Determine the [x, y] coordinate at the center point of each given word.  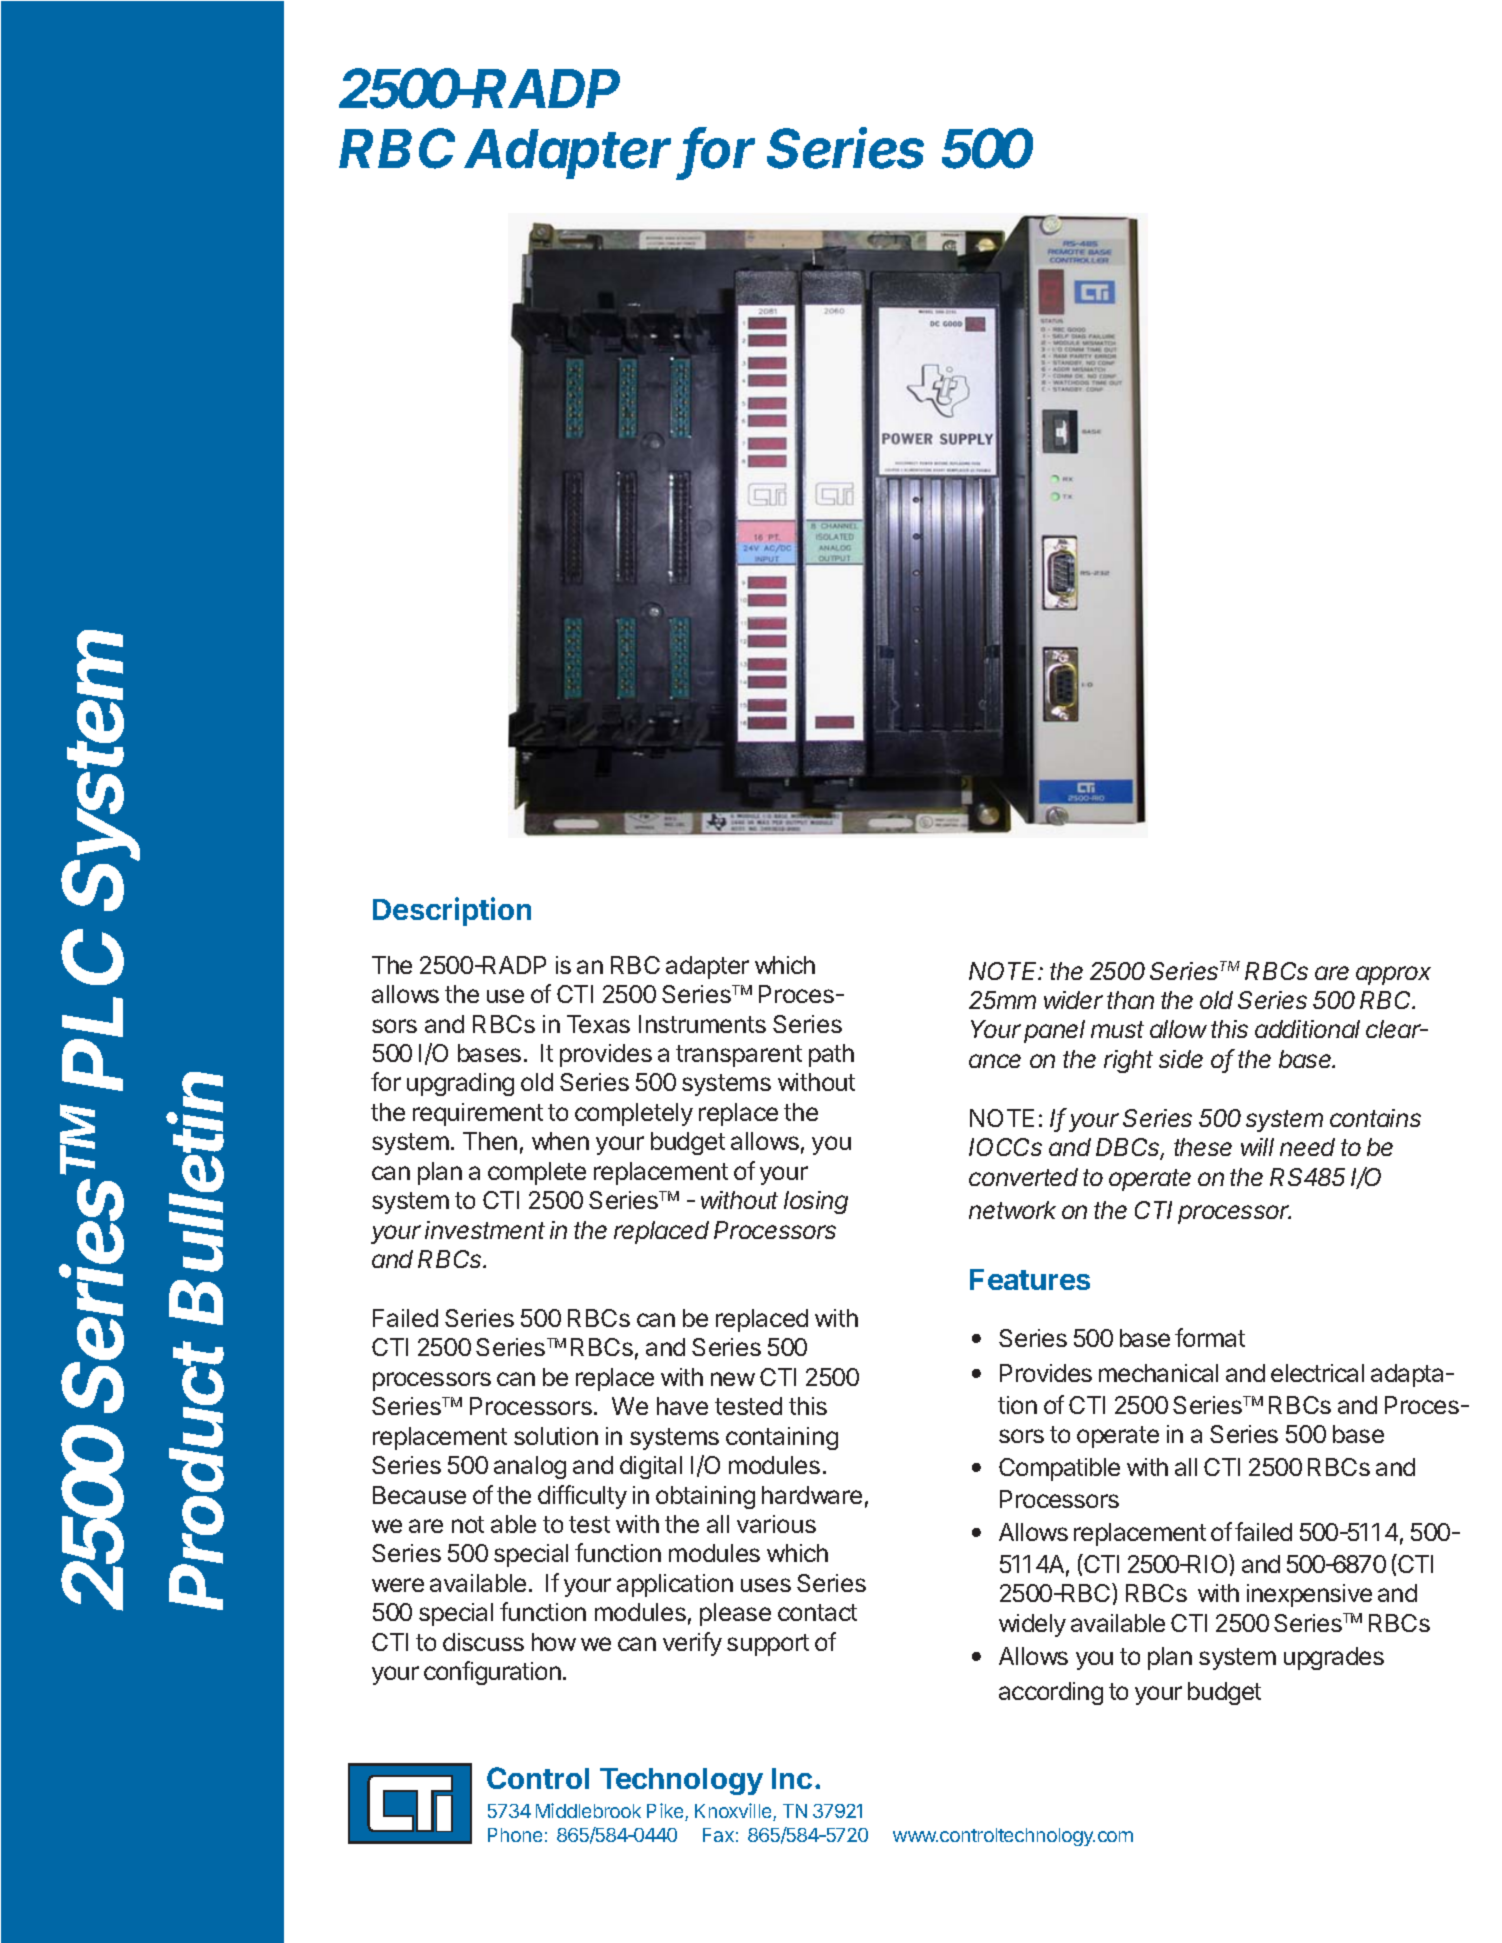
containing [782, 1438]
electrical [1317, 1373]
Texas [598, 1024]
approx [1393, 975]
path [831, 1055]
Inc [792, 1778]
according [1051, 1693]
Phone [515, 1835]
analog [530, 1467]
